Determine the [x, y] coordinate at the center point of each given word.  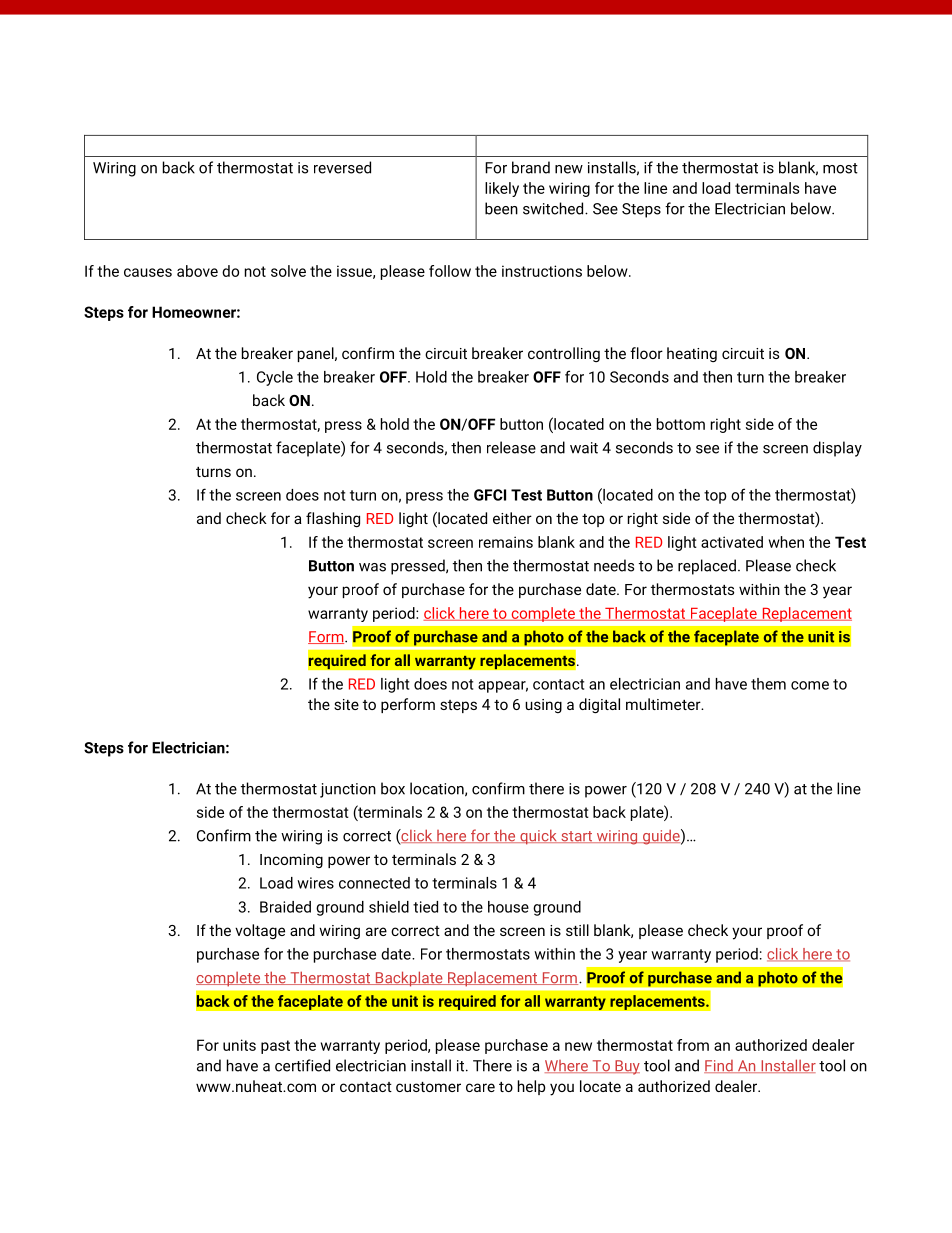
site [346, 704]
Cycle [275, 378]
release [511, 447]
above [197, 271]
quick [538, 837]
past [275, 1047]
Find [719, 1066]
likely [502, 189]
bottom [681, 424]
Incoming [291, 861]
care [480, 1087]
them [768, 684]
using [543, 706]
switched [554, 208]
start [577, 837]
